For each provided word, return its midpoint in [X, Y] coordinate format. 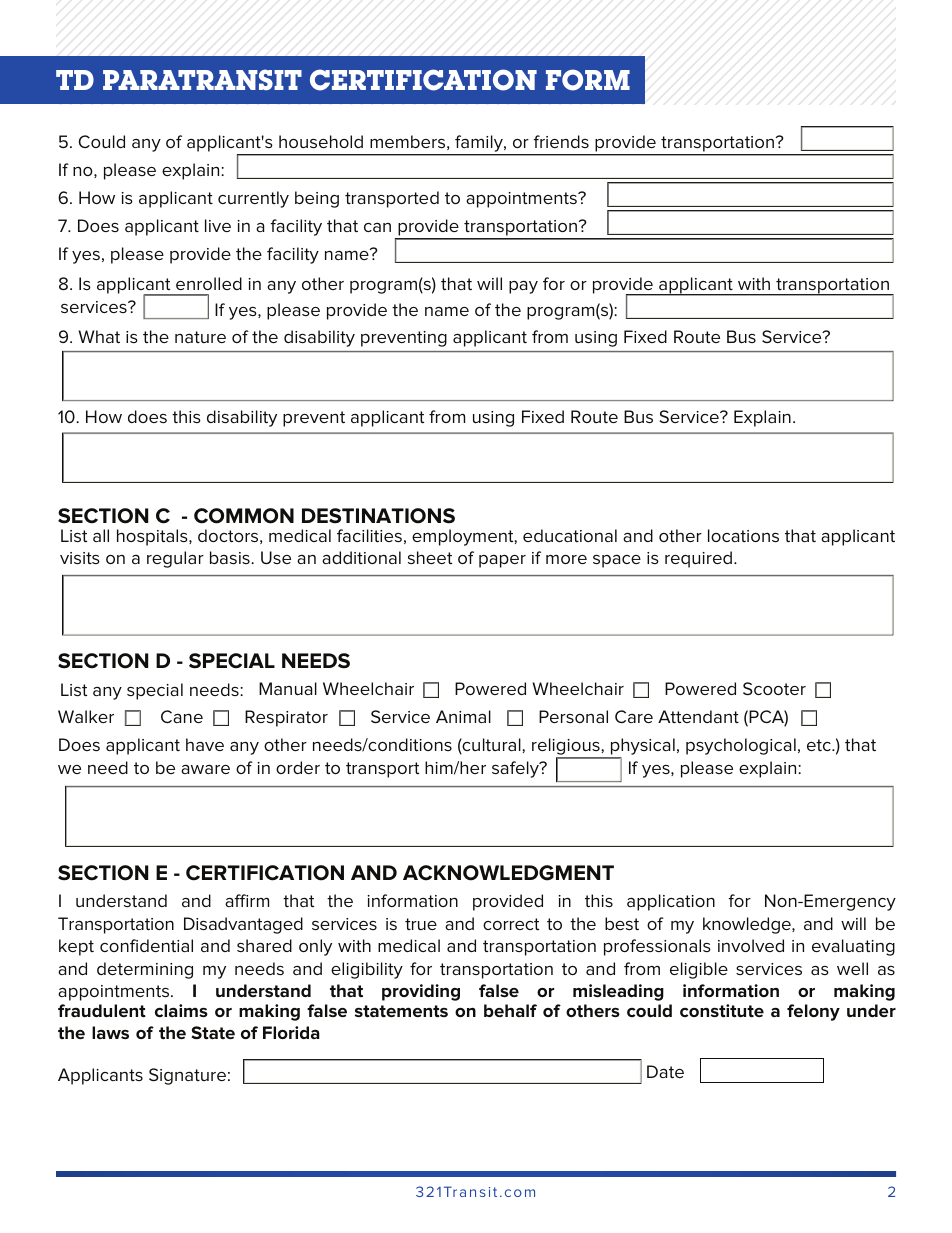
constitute [722, 1011]
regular [175, 559]
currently [253, 199]
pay [523, 287]
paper [502, 561]
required [698, 559]
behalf [510, 1010]
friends [561, 141]
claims [181, 1010]
